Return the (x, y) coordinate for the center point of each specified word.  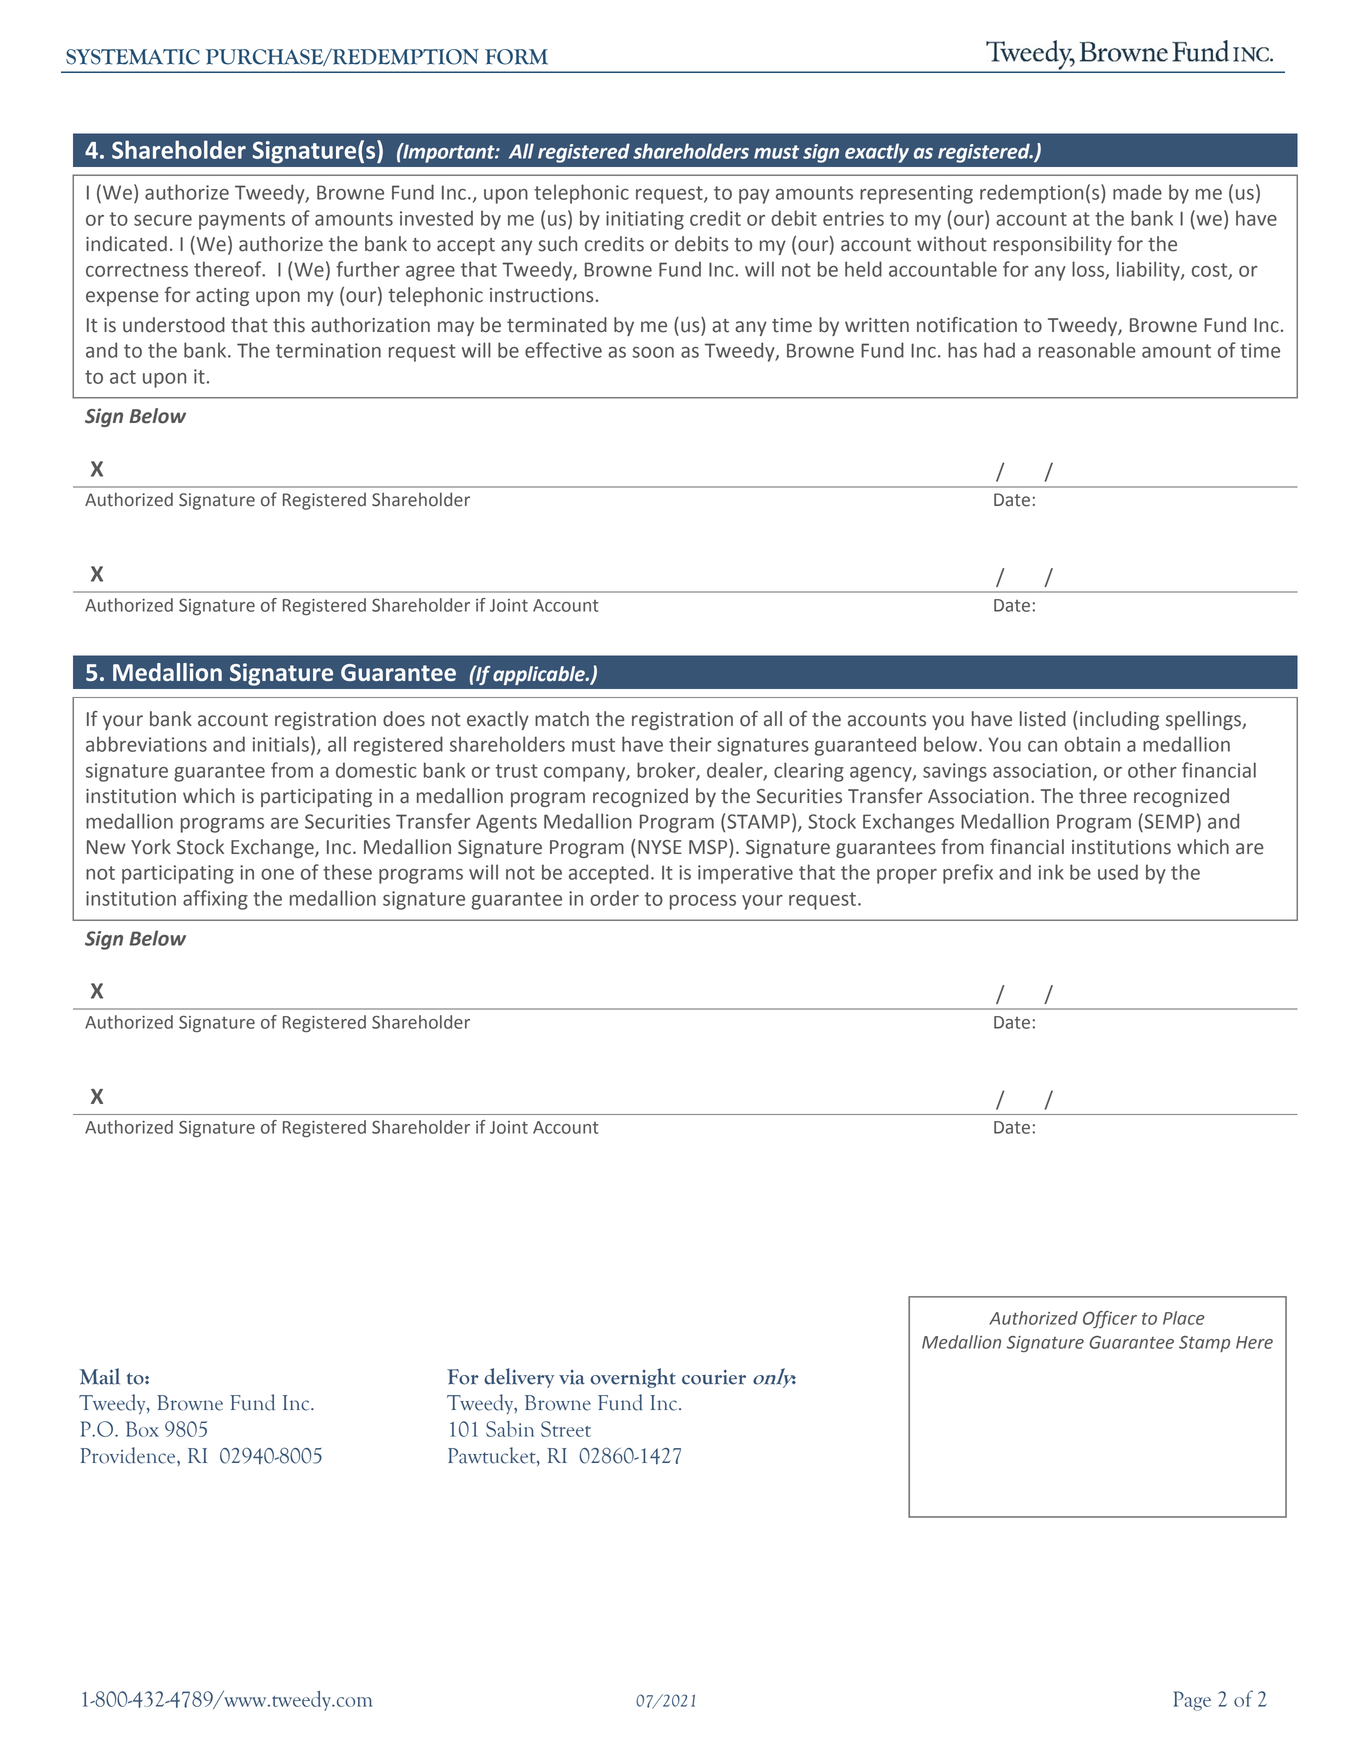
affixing (215, 900)
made (1137, 192)
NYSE (660, 847)
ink (1051, 872)
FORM (516, 57)
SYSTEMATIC (133, 57)
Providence (129, 1455)
